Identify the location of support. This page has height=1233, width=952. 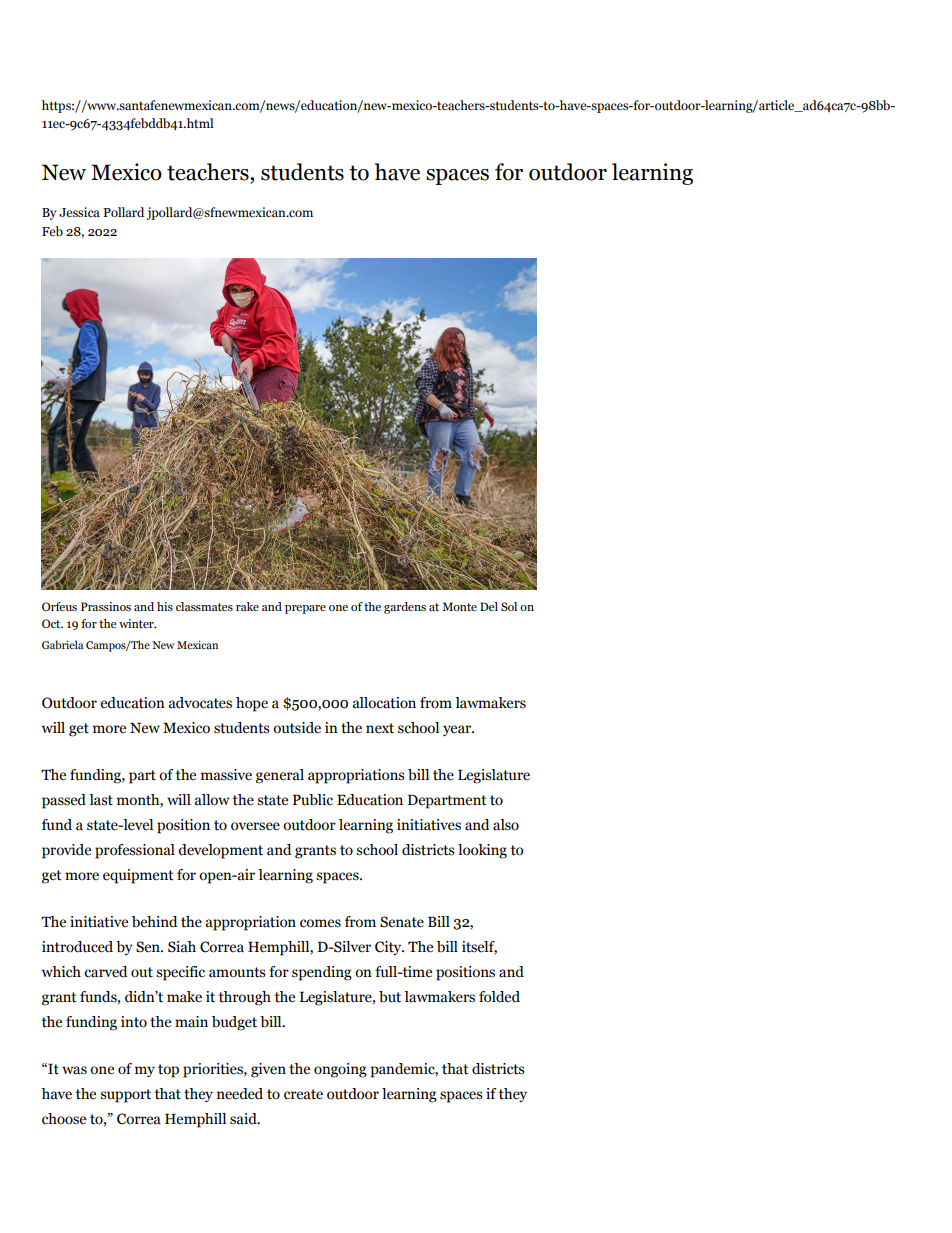
(125, 1096).
